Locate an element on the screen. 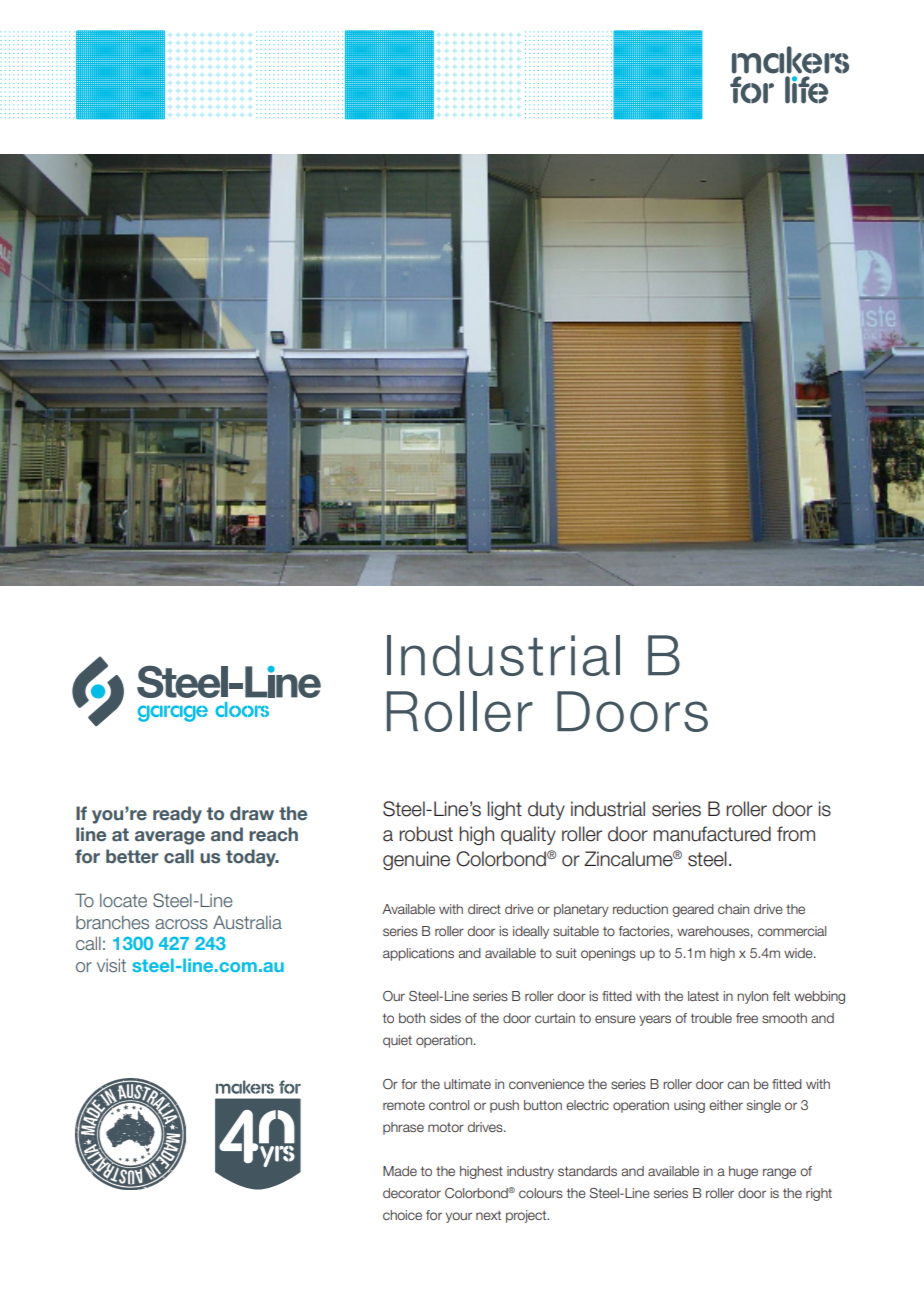 The image size is (924, 1308). choice is located at coordinates (402, 1215).
